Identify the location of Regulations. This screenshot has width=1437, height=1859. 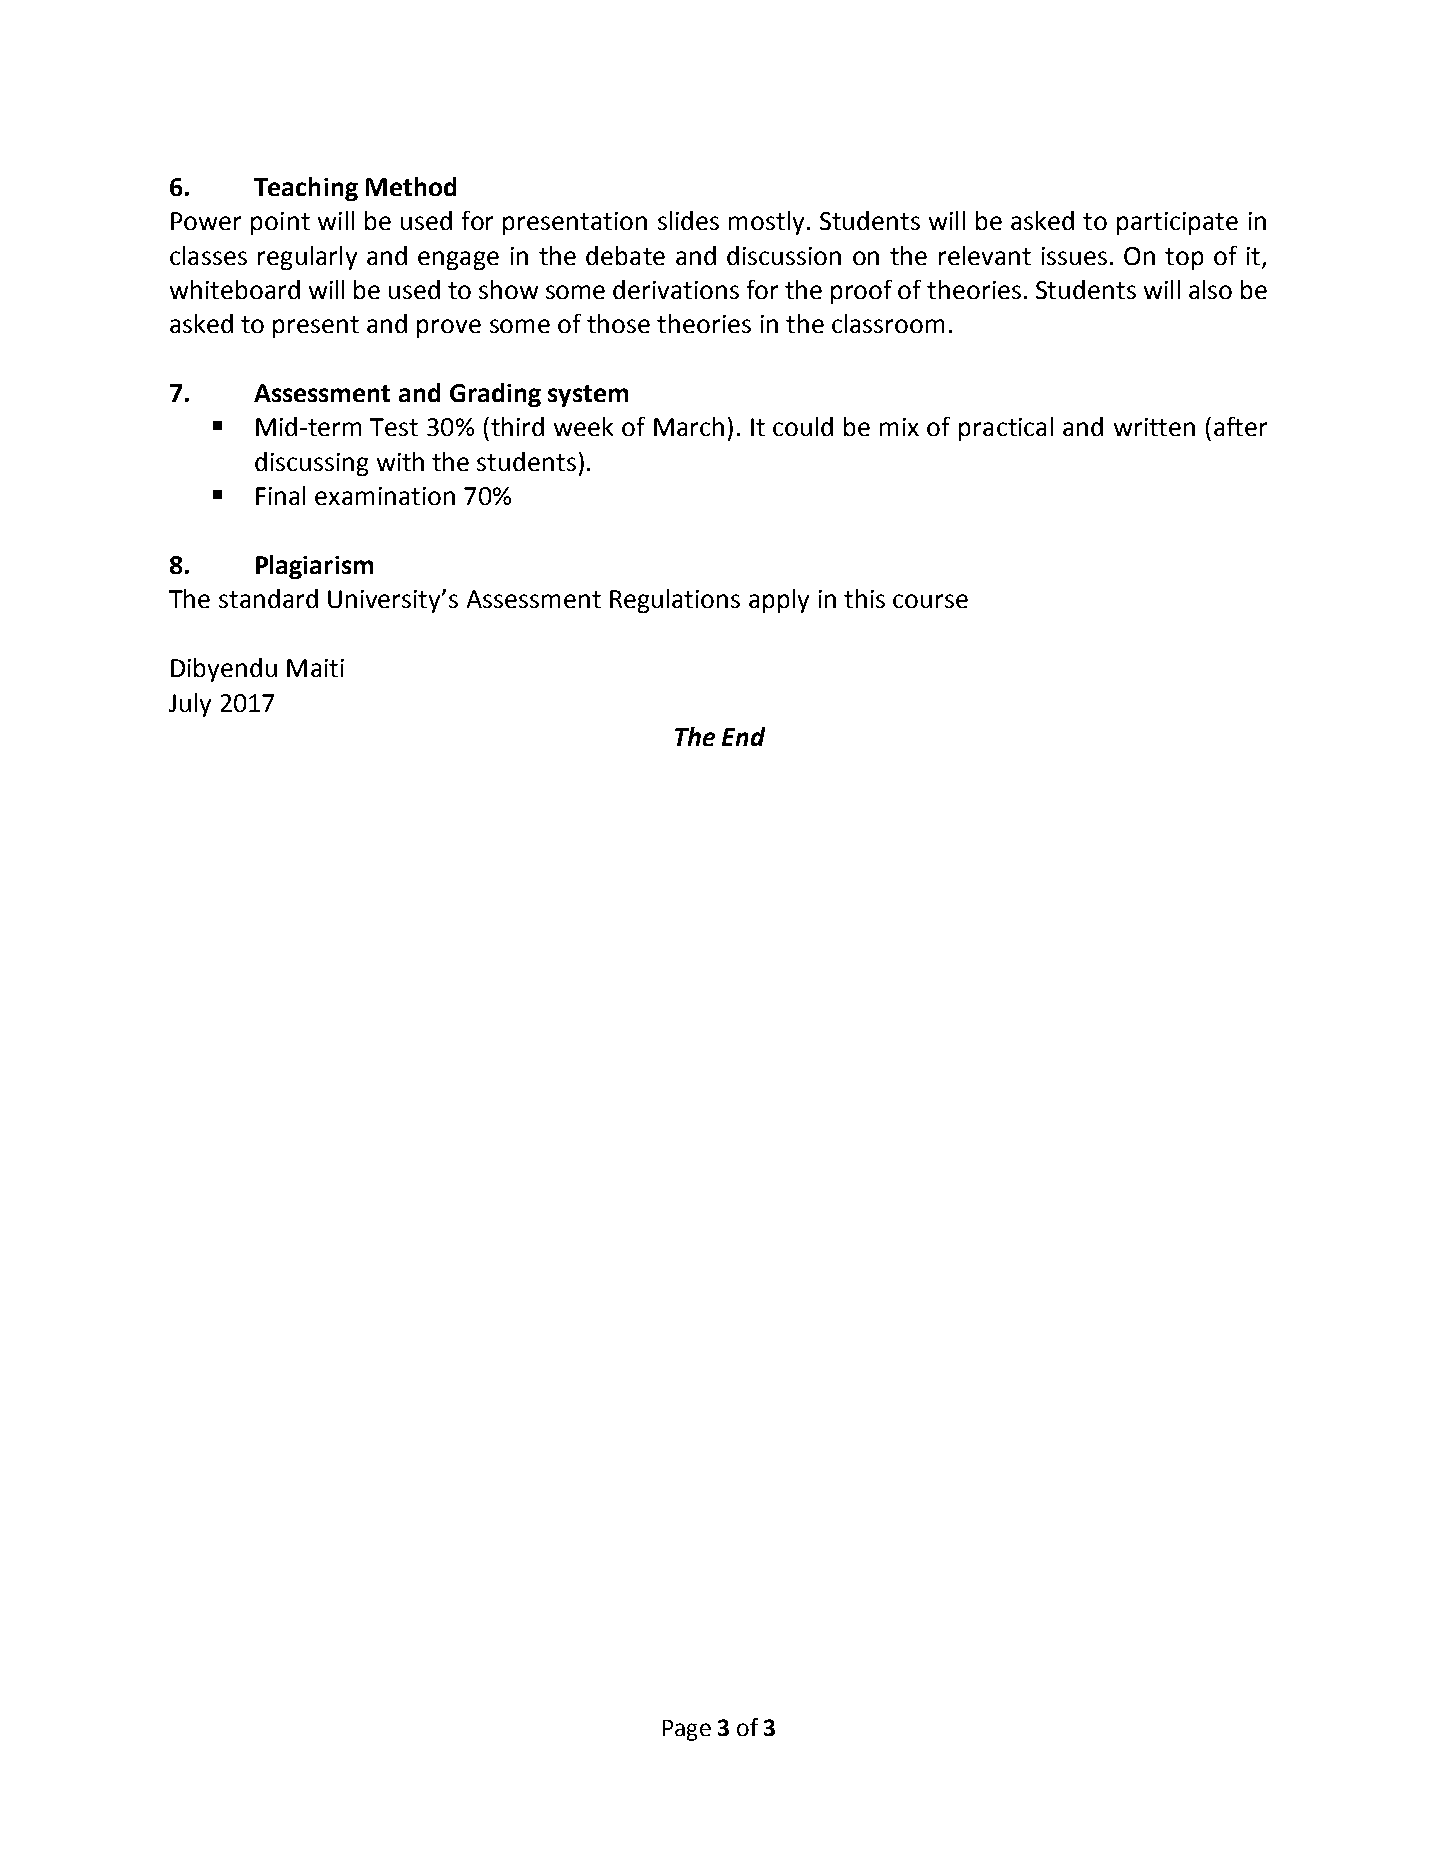
(675, 601).
